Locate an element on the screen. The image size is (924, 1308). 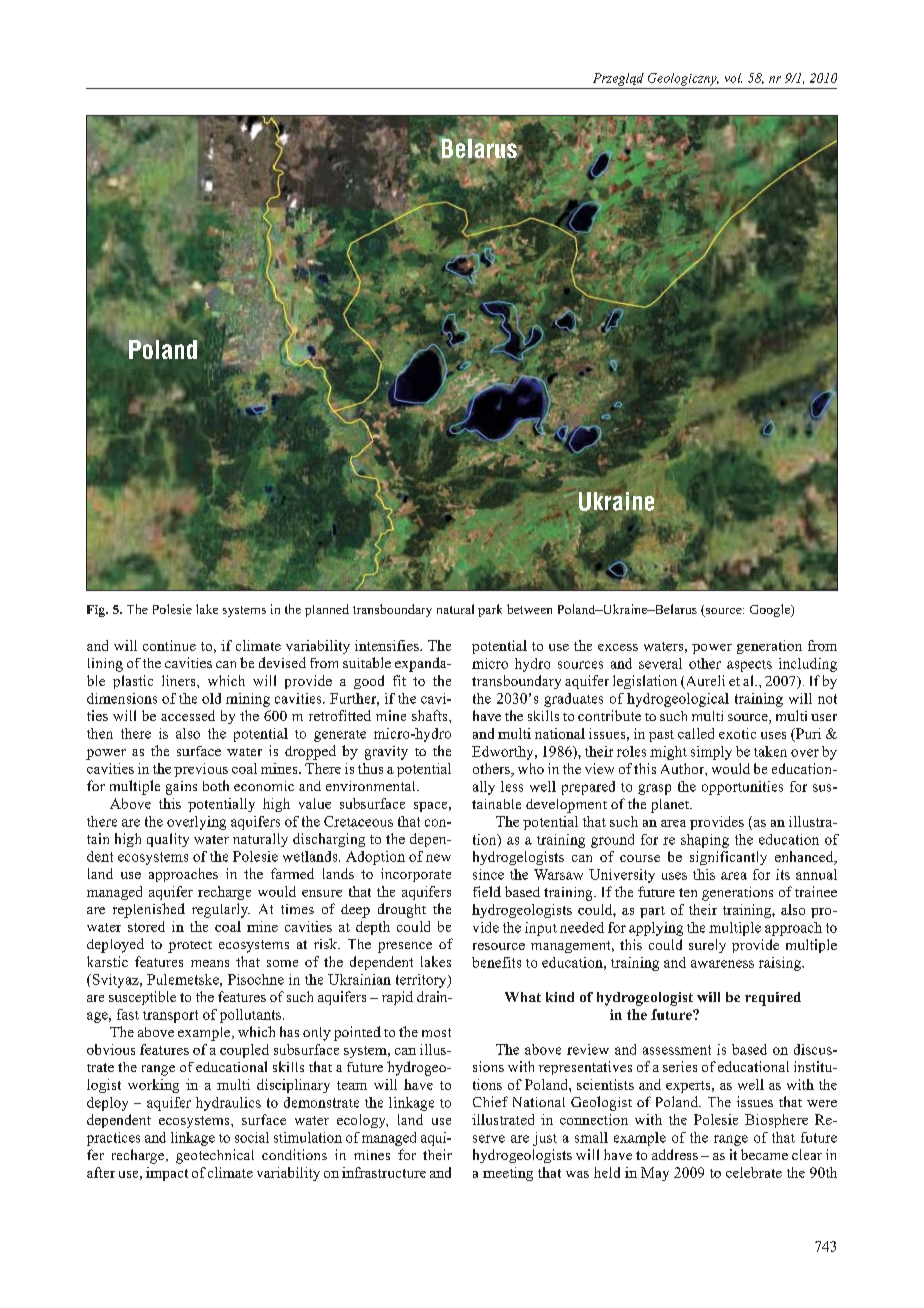
park is located at coordinates (490, 610).
